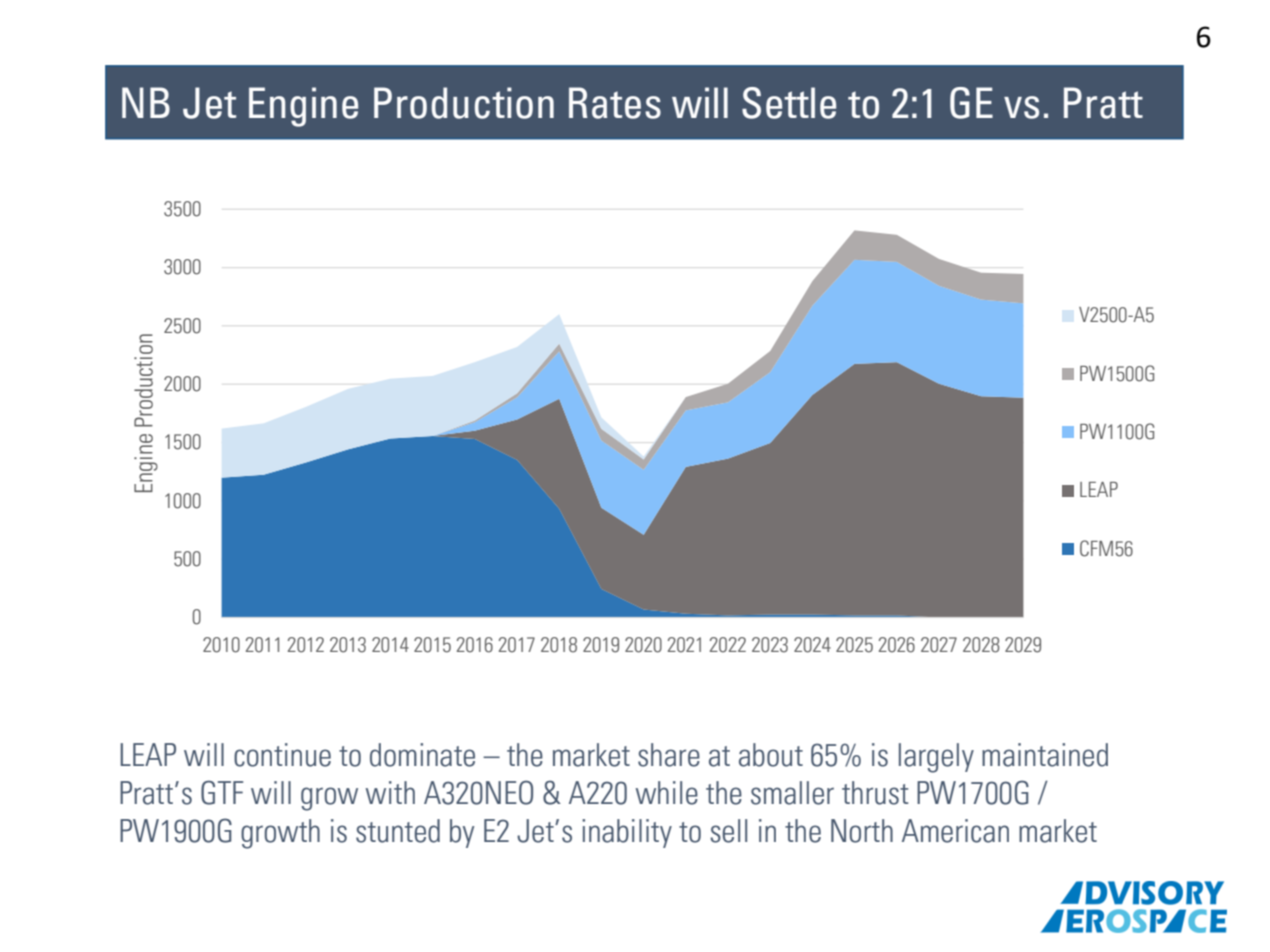 The image size is (1270, 952). What do you see at coordinates (422, 755) in the screenshot?
I see `dominate` at bounding box center [422, 755].
